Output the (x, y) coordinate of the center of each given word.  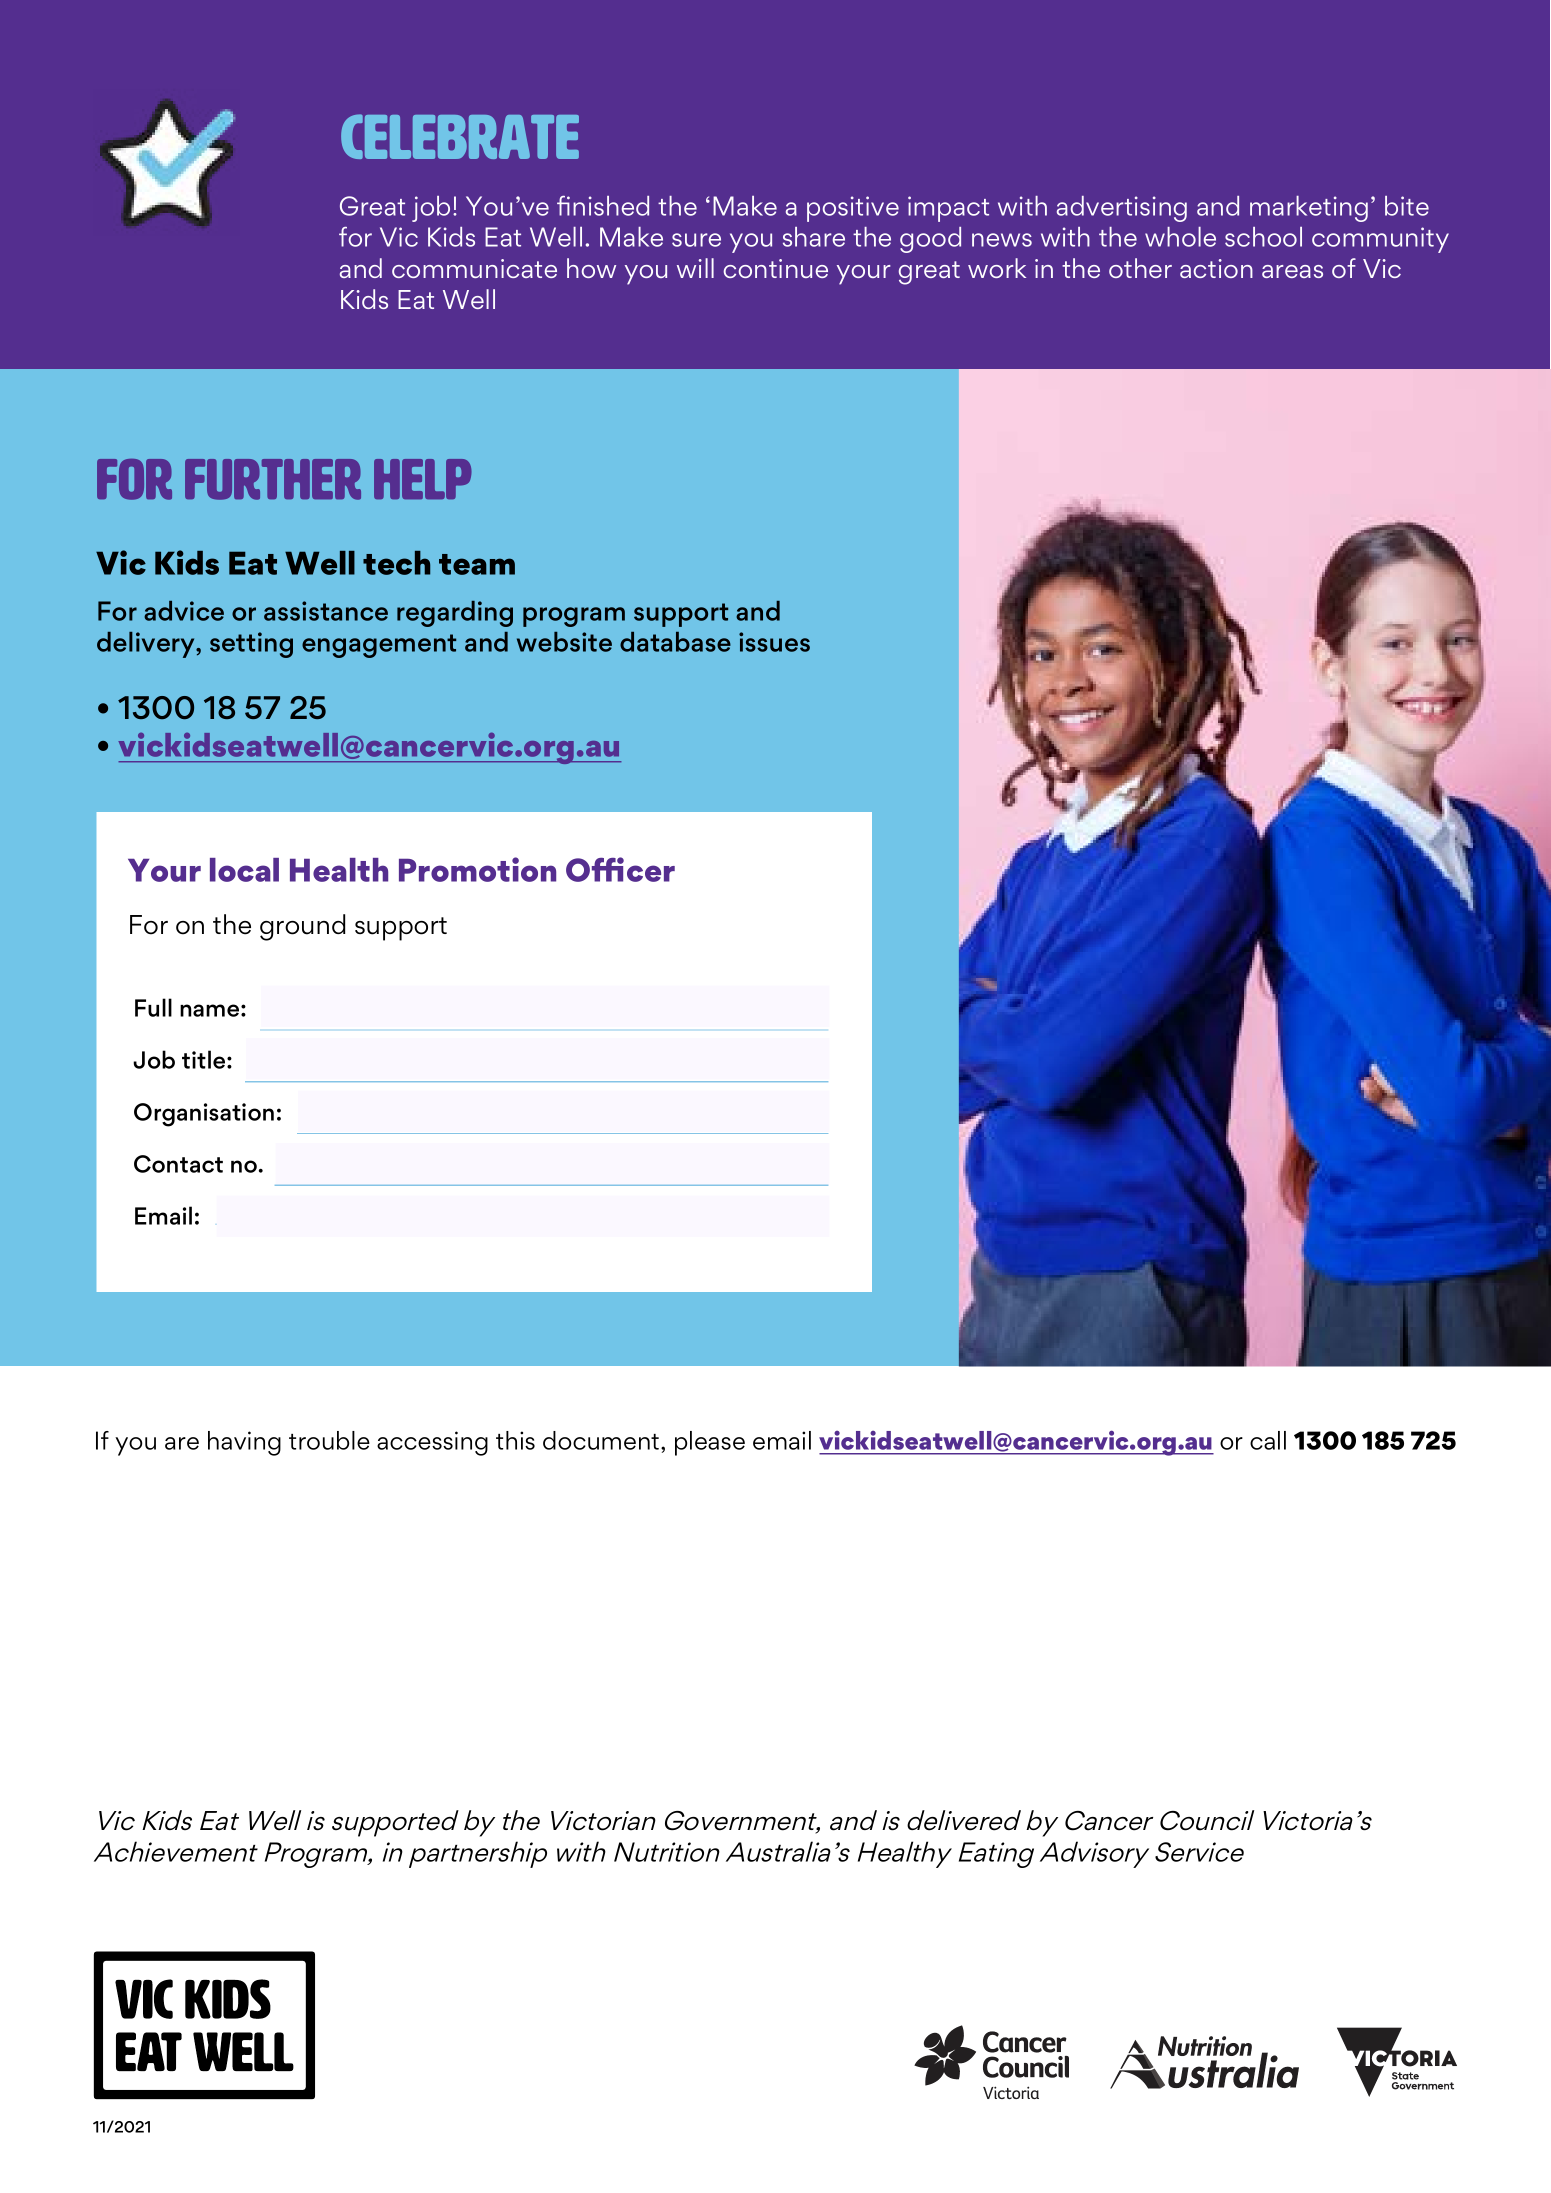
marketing (1309, 209)
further (273, 479)
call (1268, 1440)
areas (1292, 271)
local (244, 870)
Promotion (477, 869)
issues (774, 642)
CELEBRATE (460, 136)
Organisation (204, 1115)
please (710, 1443)
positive (853, 209)
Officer (620, 869)
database (675, 642)
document (602, 1440)
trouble (329, 1440)
